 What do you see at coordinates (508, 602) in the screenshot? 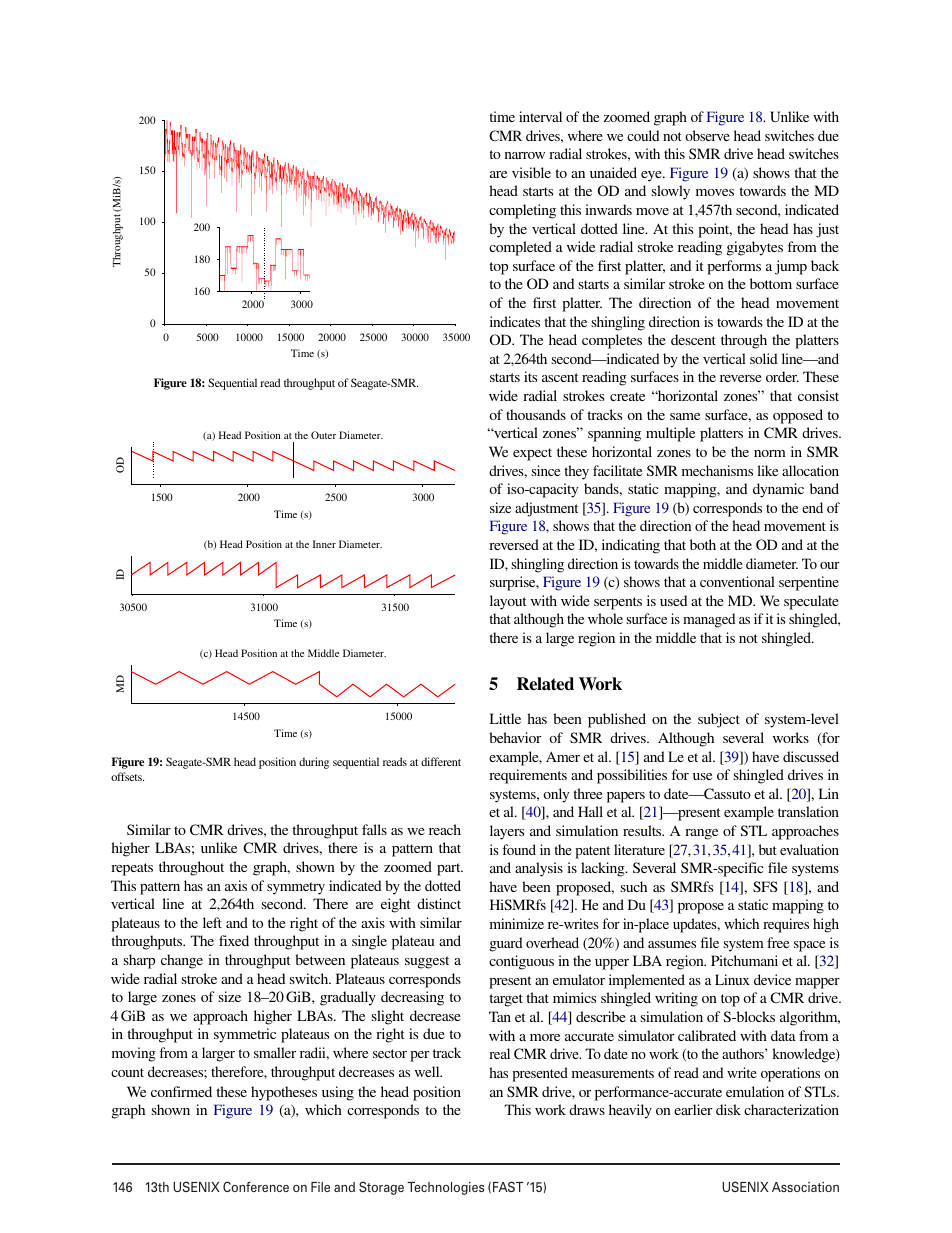
I see `layout` at bounding box center [508, 602].
